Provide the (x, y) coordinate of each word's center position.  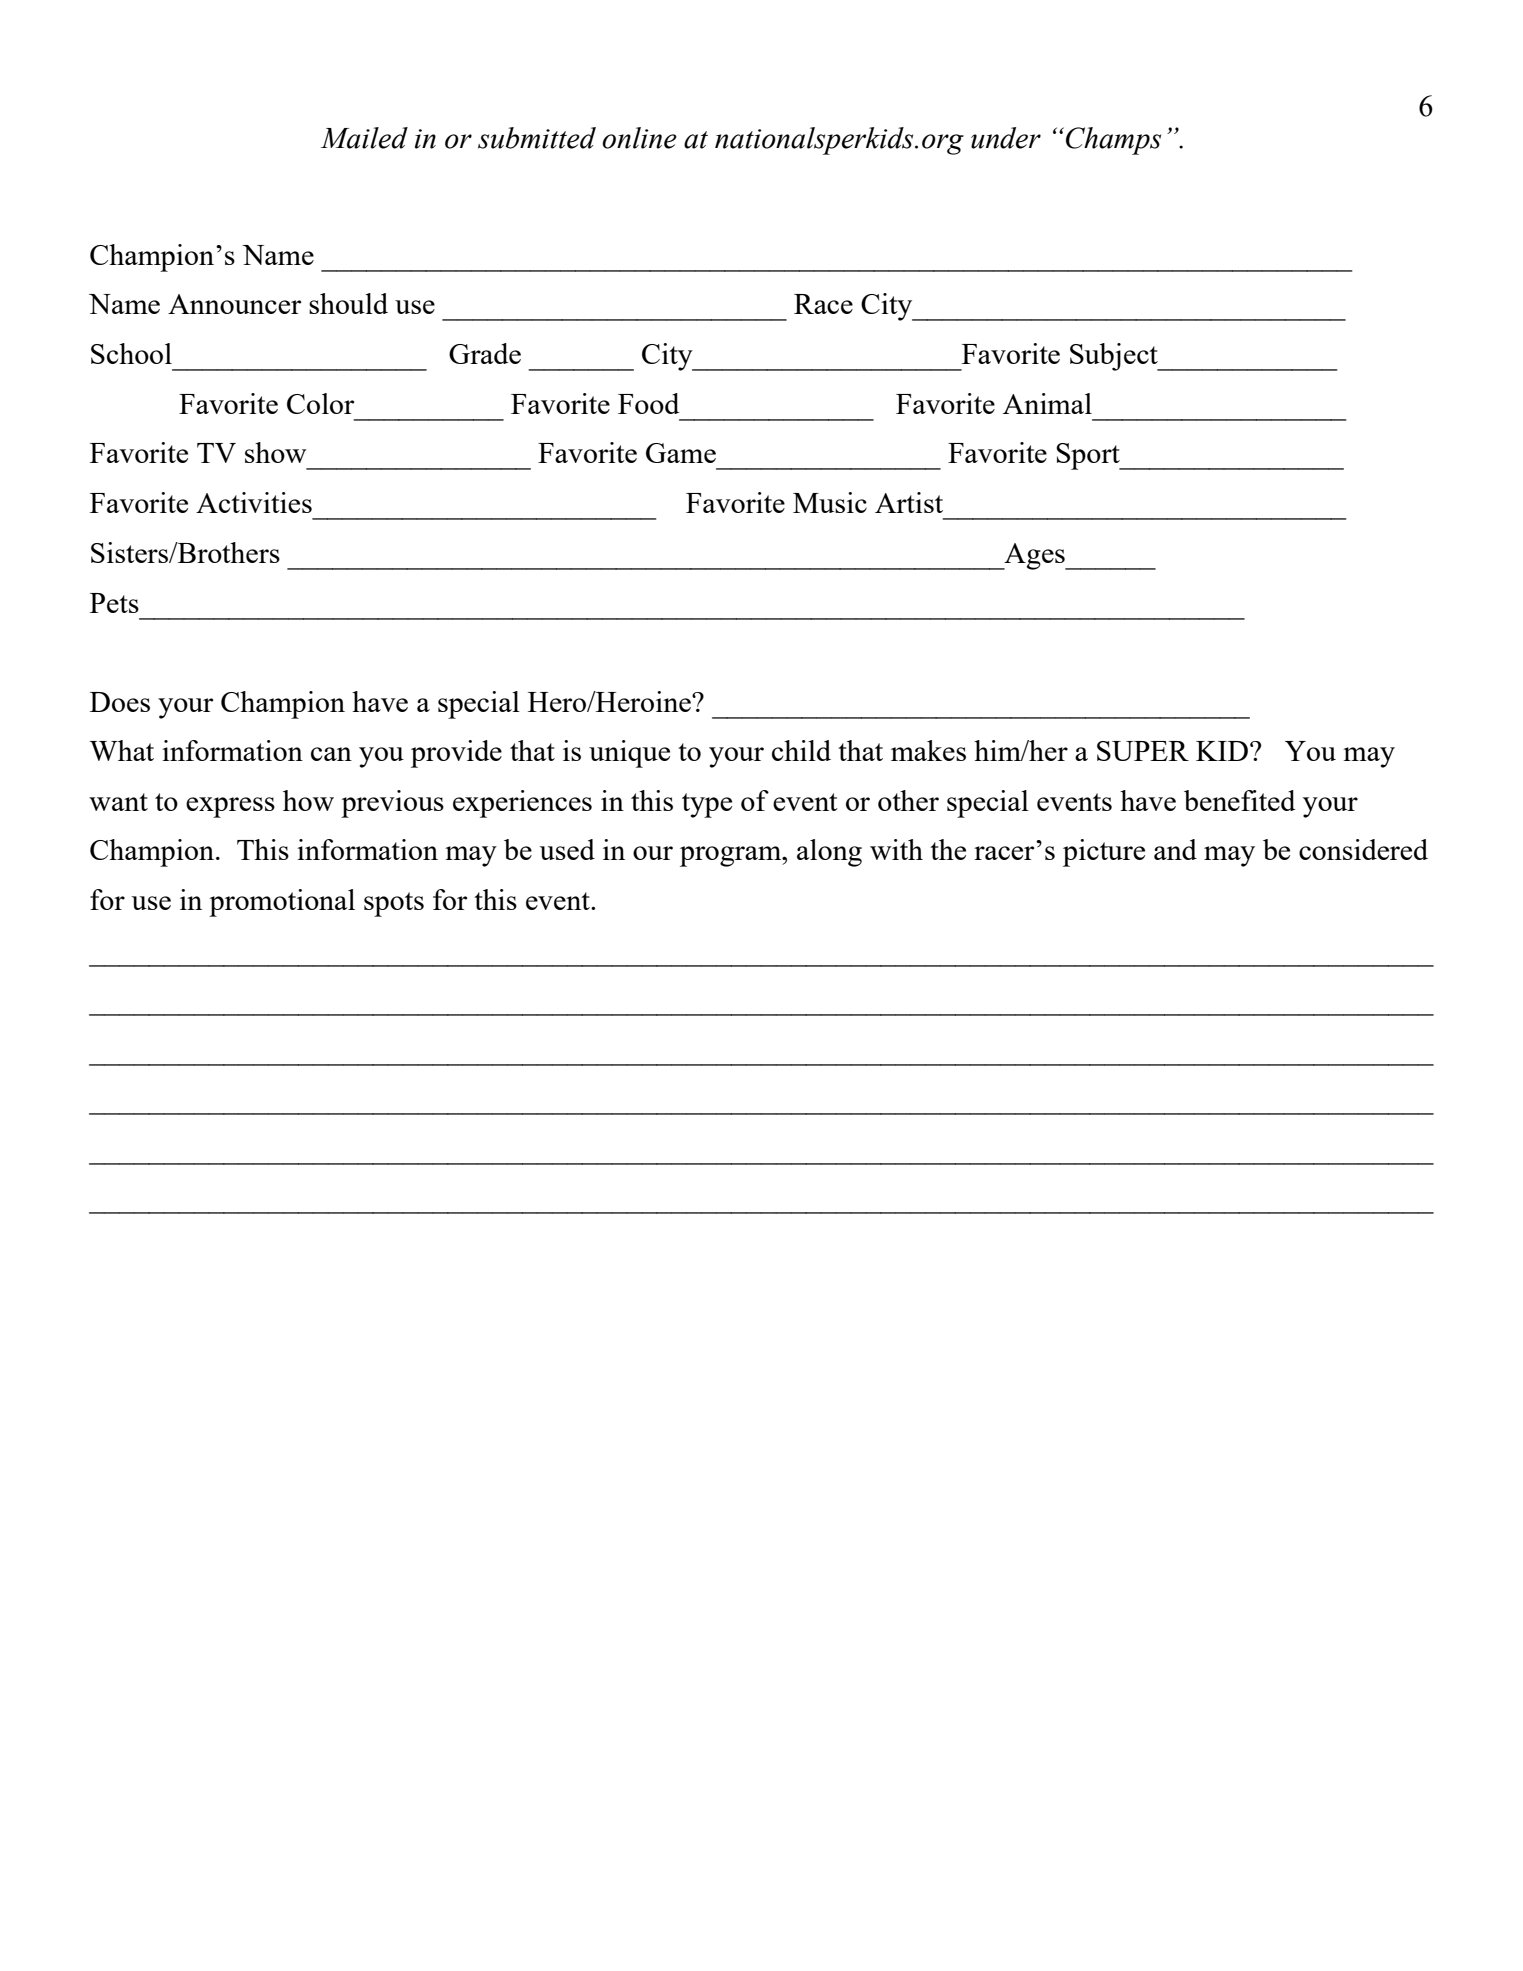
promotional (282, 903)
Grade (485, 353)
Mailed (364, 138)
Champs (1113, 141)
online (639, 138)
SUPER (1143, 751)
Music (830, 502)
